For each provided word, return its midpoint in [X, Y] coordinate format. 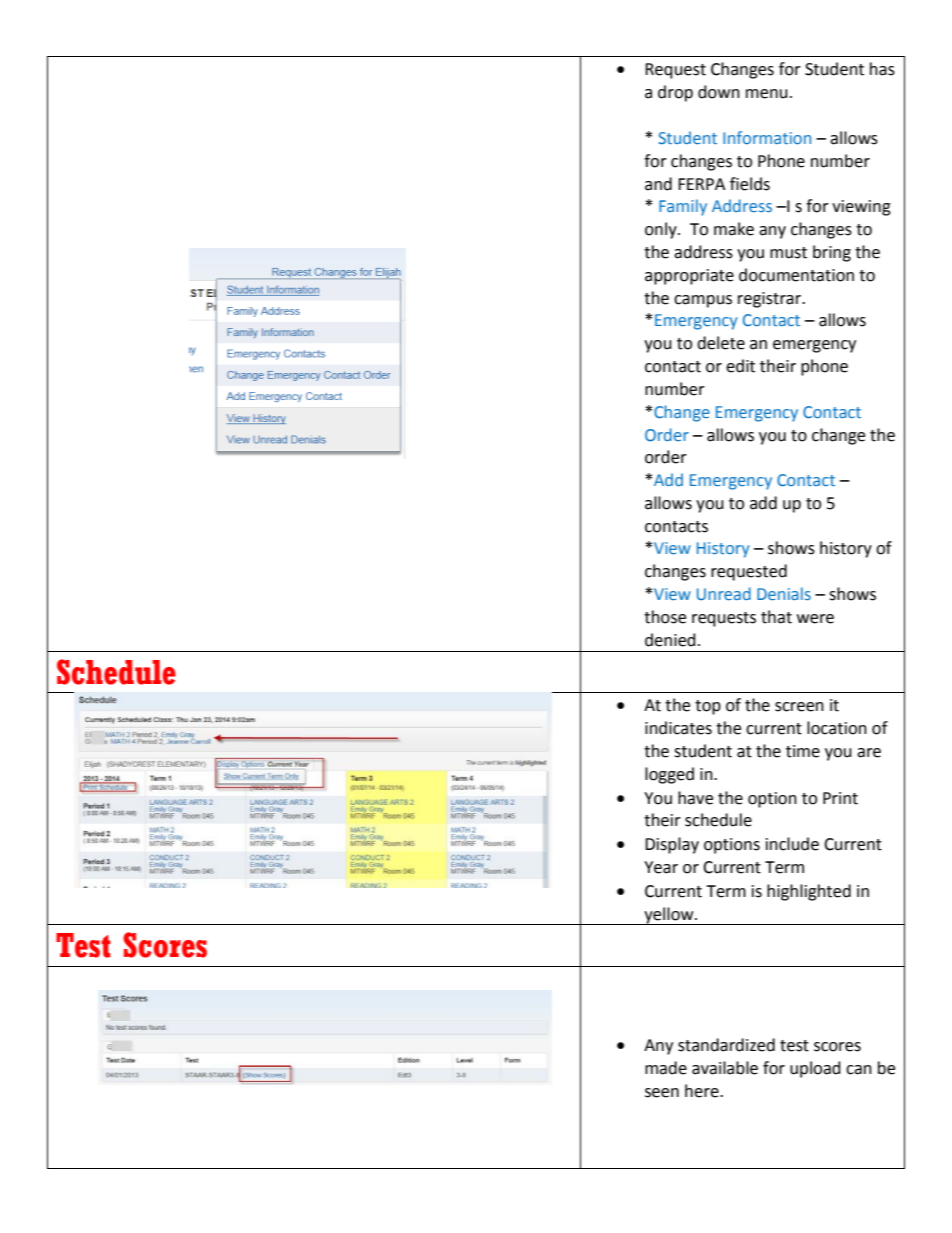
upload [815, 1069]
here [703, 1091]
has [882, 69]
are [869, 753]
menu [767, 94]
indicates [678, 728]
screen [799, 707]
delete [721, 343]
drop [675, 93]
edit [740, 366]
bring [832, 253]
